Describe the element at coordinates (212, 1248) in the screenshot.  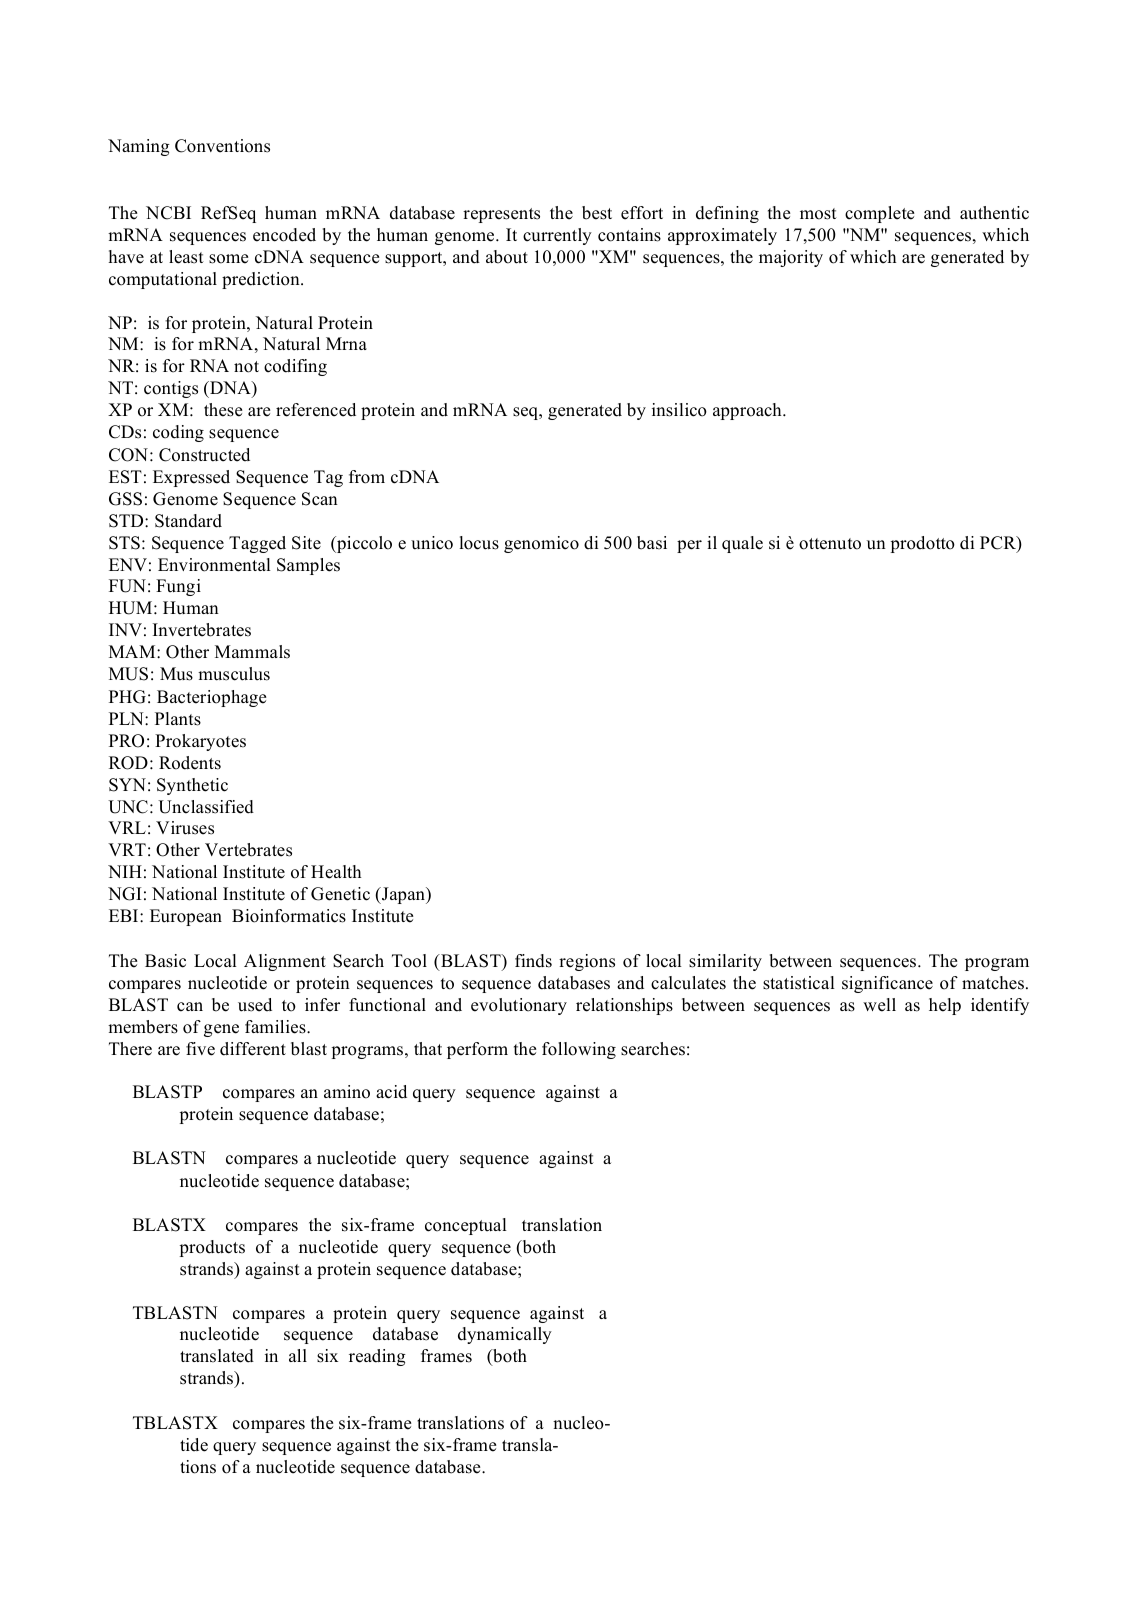
I see `products` at that location.
